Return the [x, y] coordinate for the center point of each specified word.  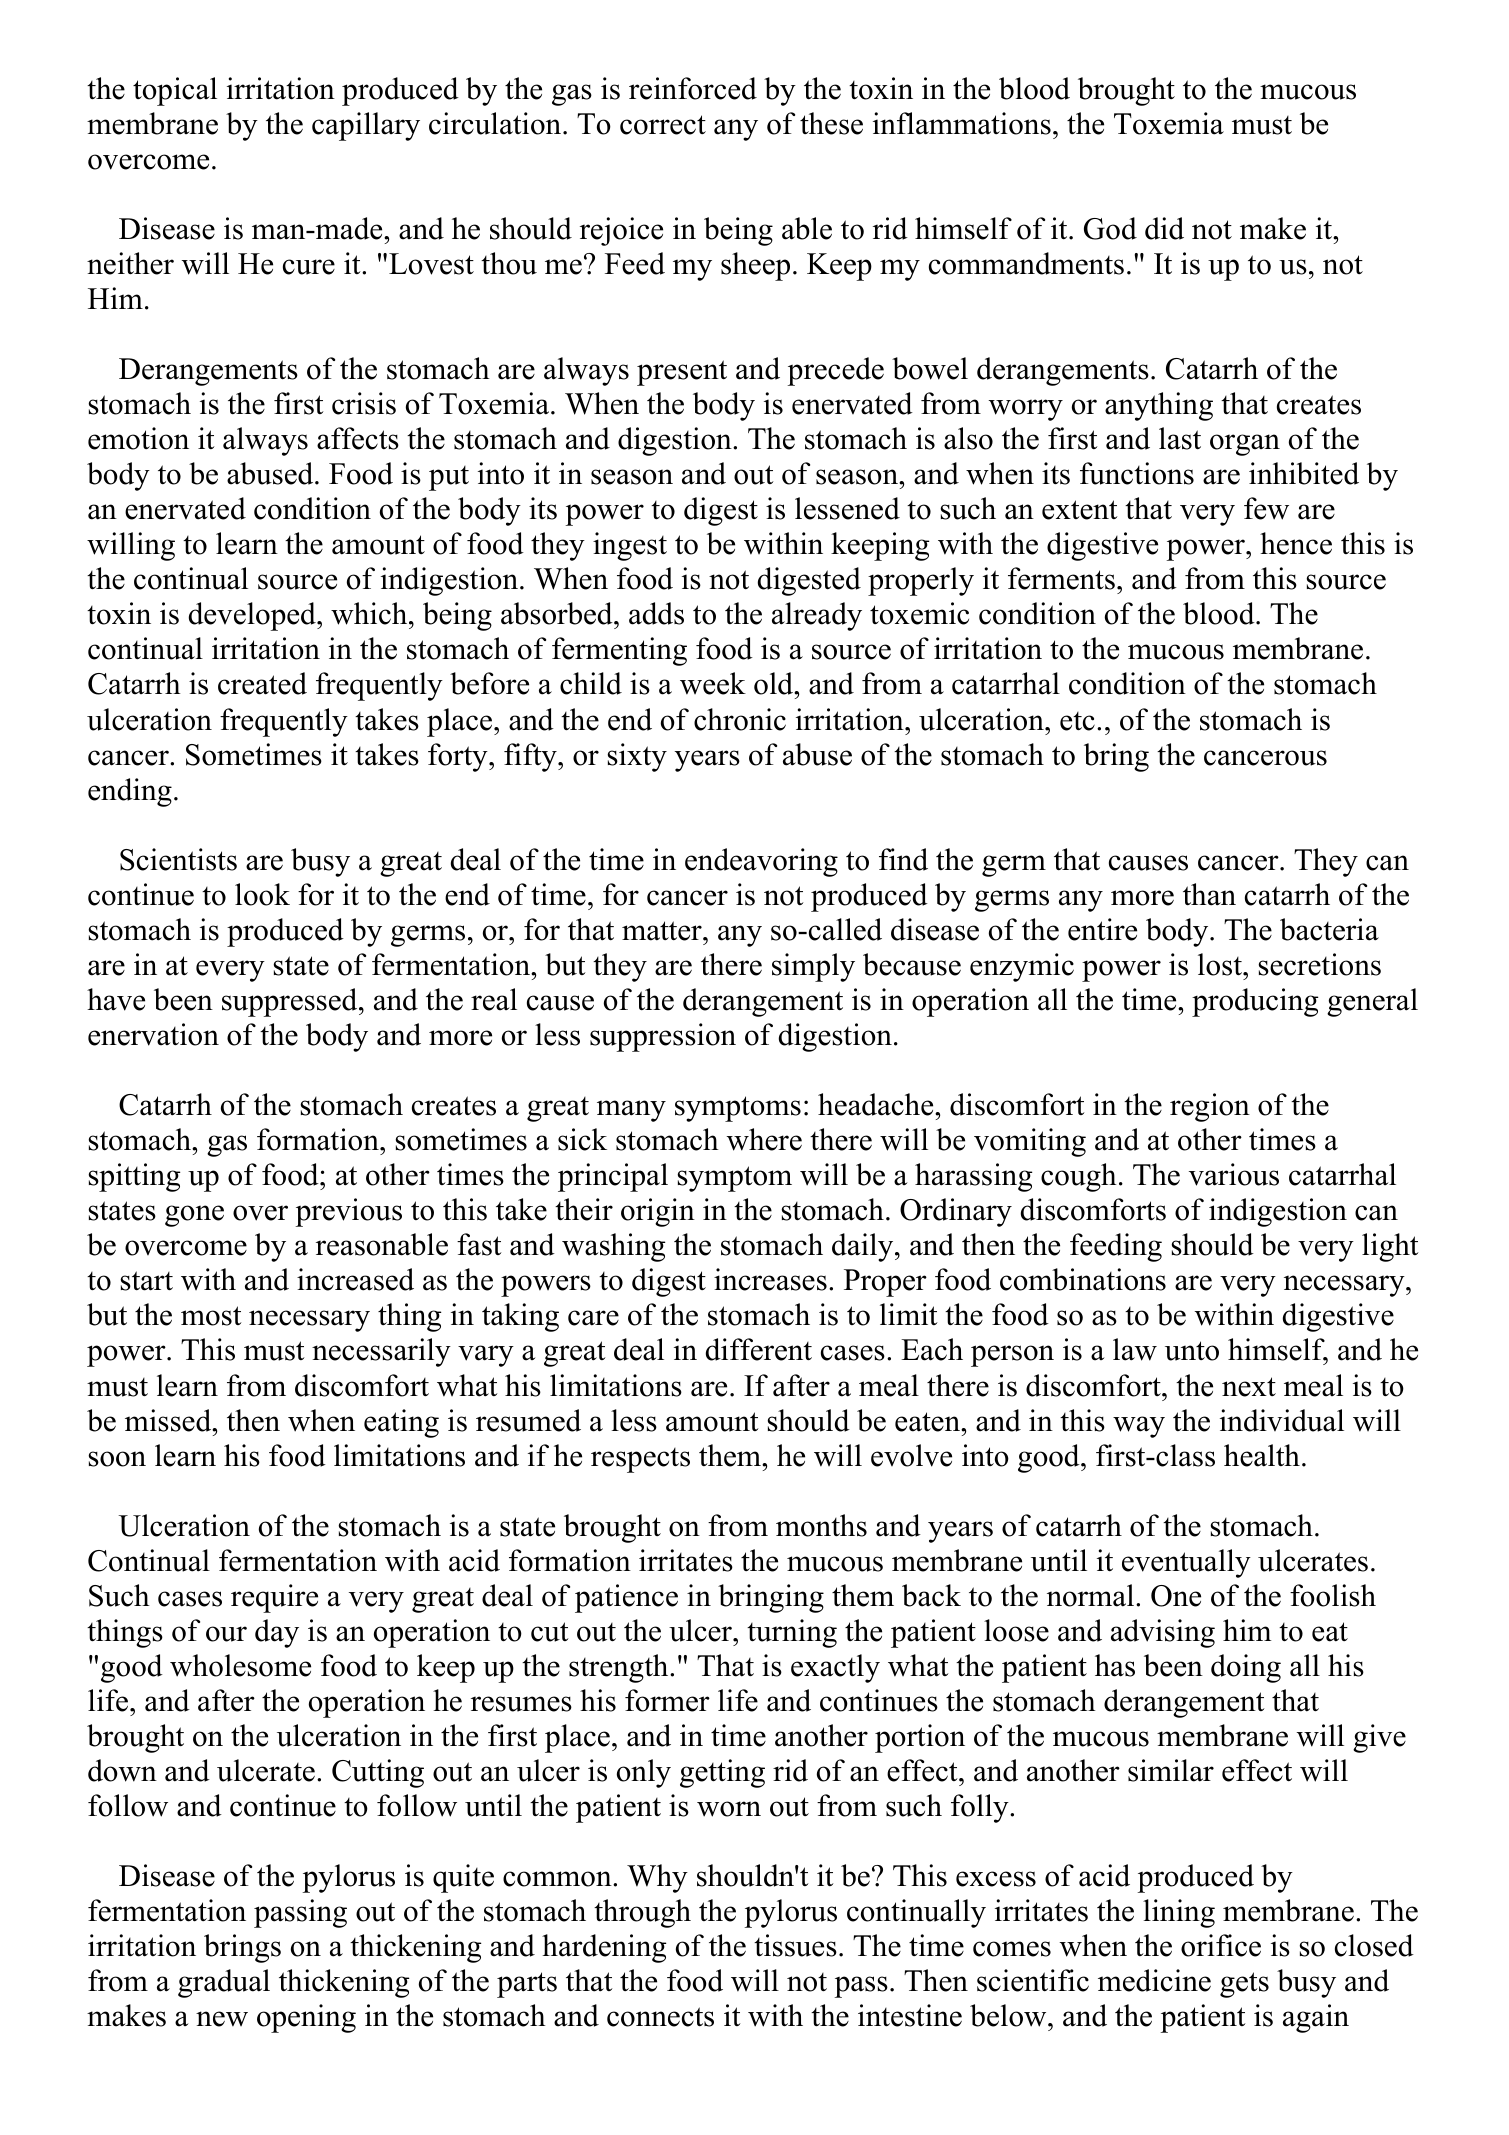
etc [1077, 721]
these [831, 123]
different [759, 1349]
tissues [795, 1945]
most [211, 1316]
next [1249, 1387]
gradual [224, 1983]
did [1164, 228]
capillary [366, 126]
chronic [740, 719]
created [262, 683]
